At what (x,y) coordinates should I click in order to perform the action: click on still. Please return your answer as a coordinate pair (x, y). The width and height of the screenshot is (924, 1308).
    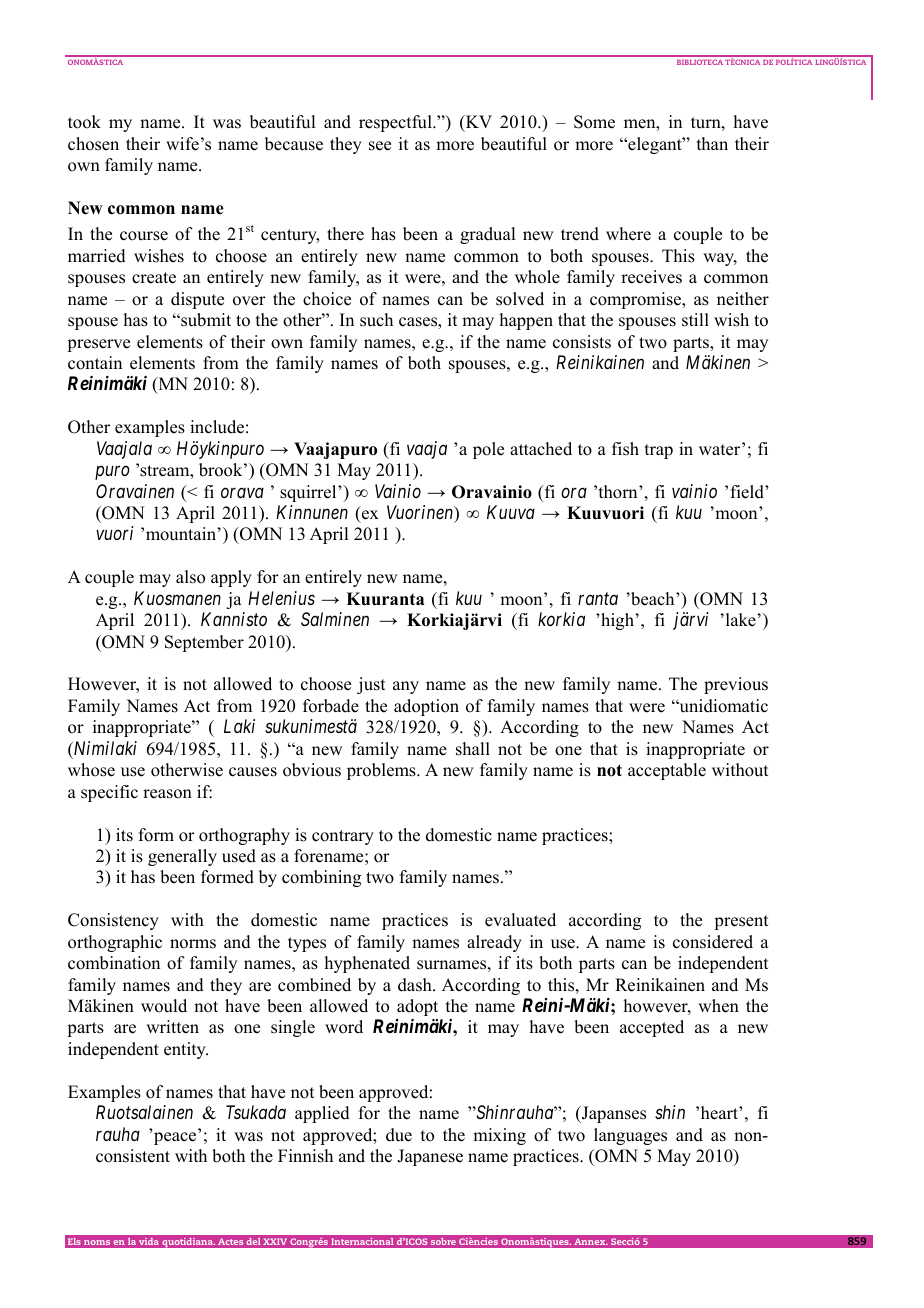
    Looking at the image, I should click on (695, 320).
